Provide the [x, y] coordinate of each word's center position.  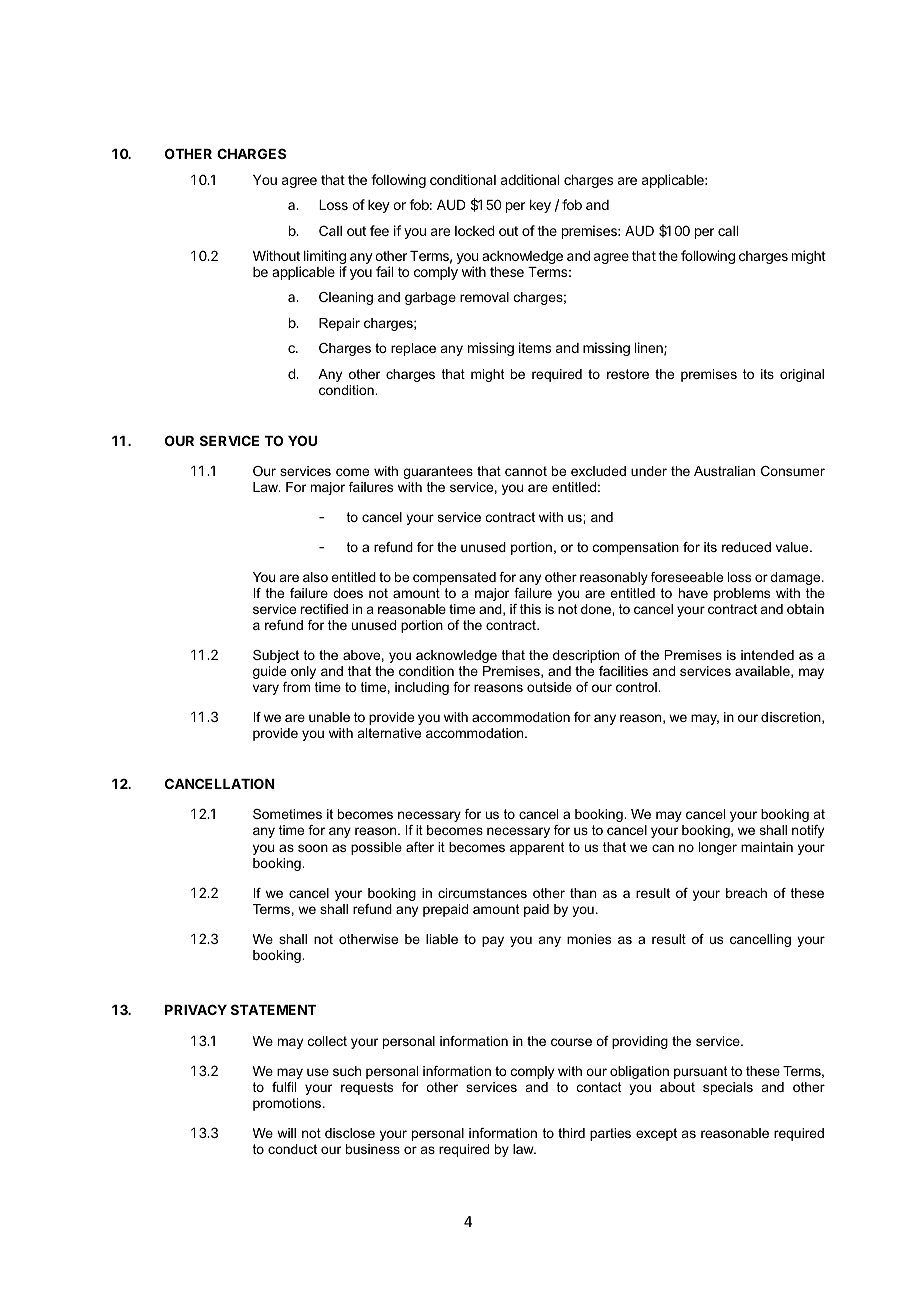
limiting [325, 258]
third [571, 1133]
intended [767, 655]
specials [728, 1088]
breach [746, 893]
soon [313, 848]
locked [475, 231]
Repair [339, 324]
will [286, 1133]
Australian [724, 471]
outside [549, 687]
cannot [526, 471]
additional [530, 179]
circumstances [482, 893]
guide [269, 672]
